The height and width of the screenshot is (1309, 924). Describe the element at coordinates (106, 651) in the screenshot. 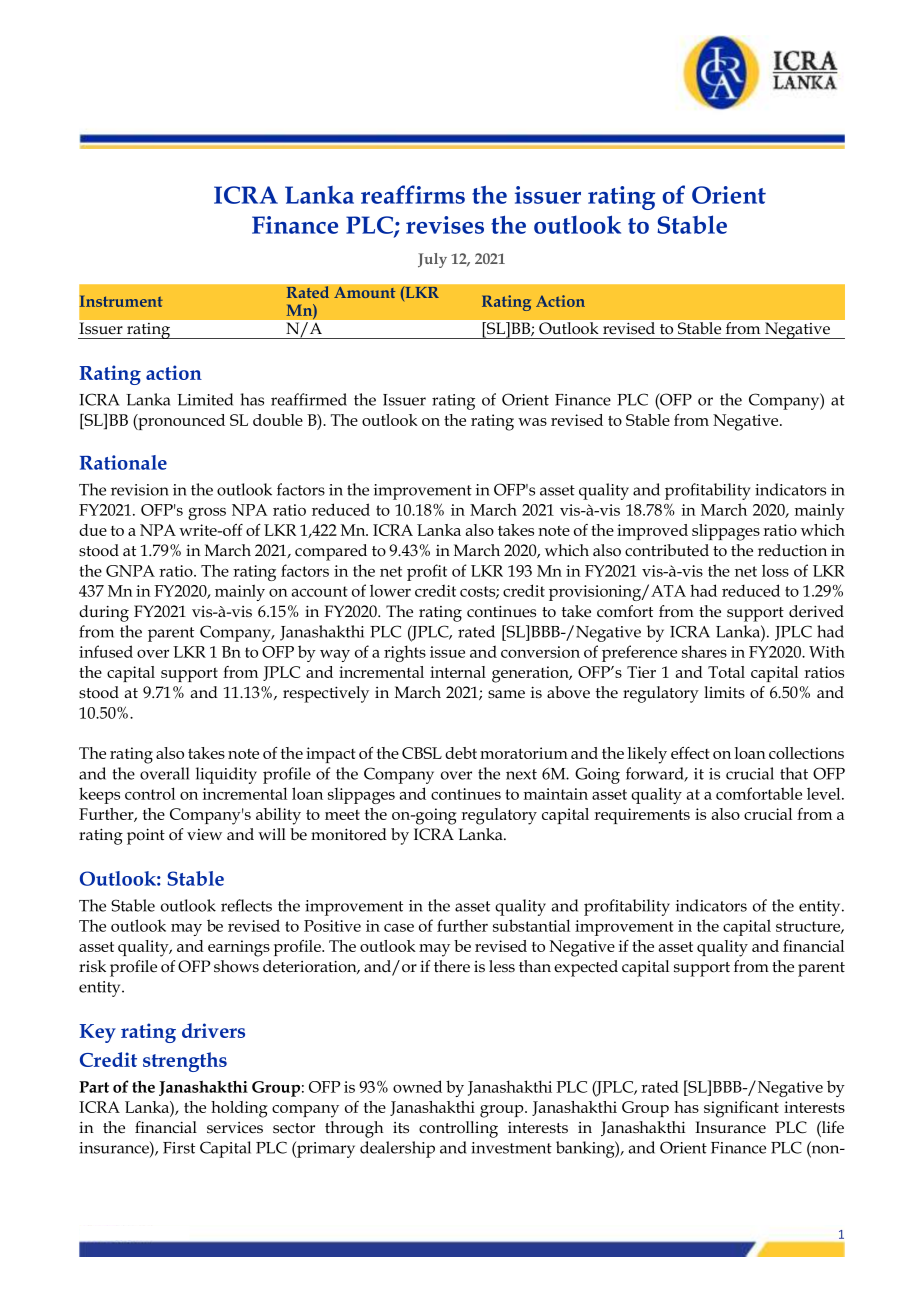

I see `infused` at that location.
